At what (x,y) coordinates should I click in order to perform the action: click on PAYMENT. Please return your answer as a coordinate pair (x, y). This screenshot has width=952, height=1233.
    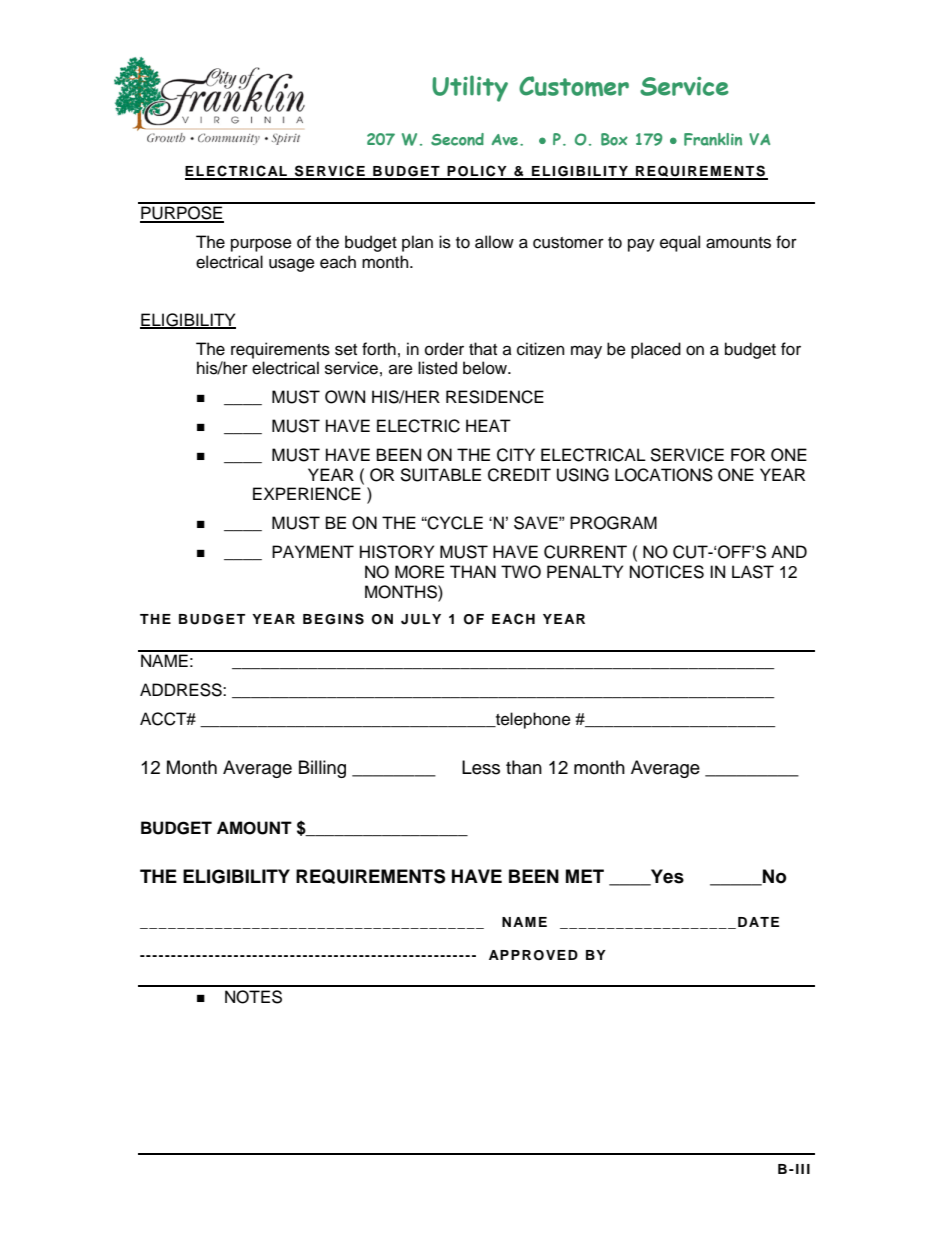
    Looking at the image, I should click on (313, 551).
